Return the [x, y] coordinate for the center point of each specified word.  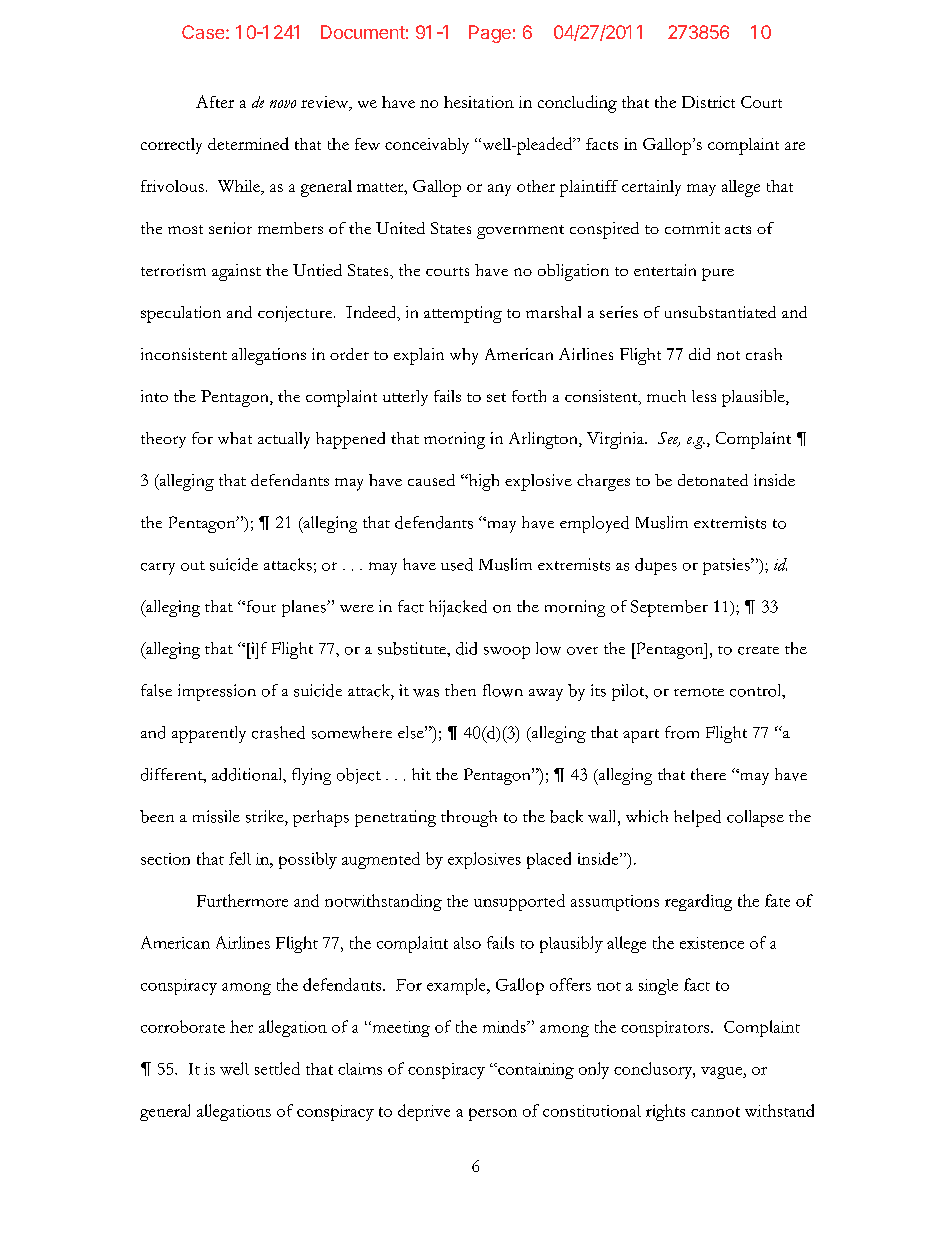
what [235, 438]
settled [277, 1068]
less [704, 396]
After [215, 101]
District [708, 102]
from [682, 732]
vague [722, 1073]
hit [421, 774]
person [493, 1114]
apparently [209, 734]
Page [490, 34]
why [464, 356]
